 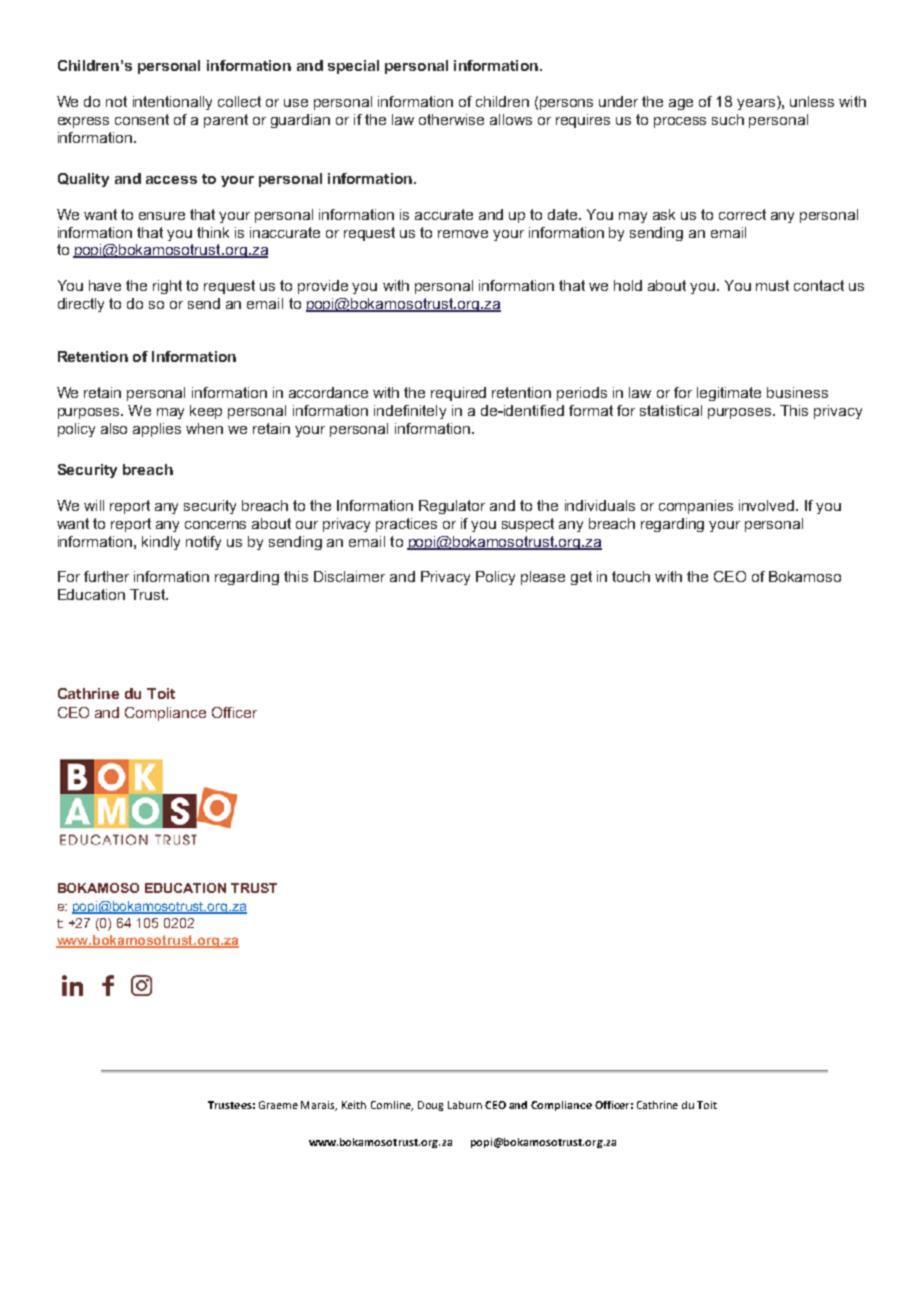 What do you see at coordinates (458, 394) in the image?
I see `required` at bounding box center [458, 394].
